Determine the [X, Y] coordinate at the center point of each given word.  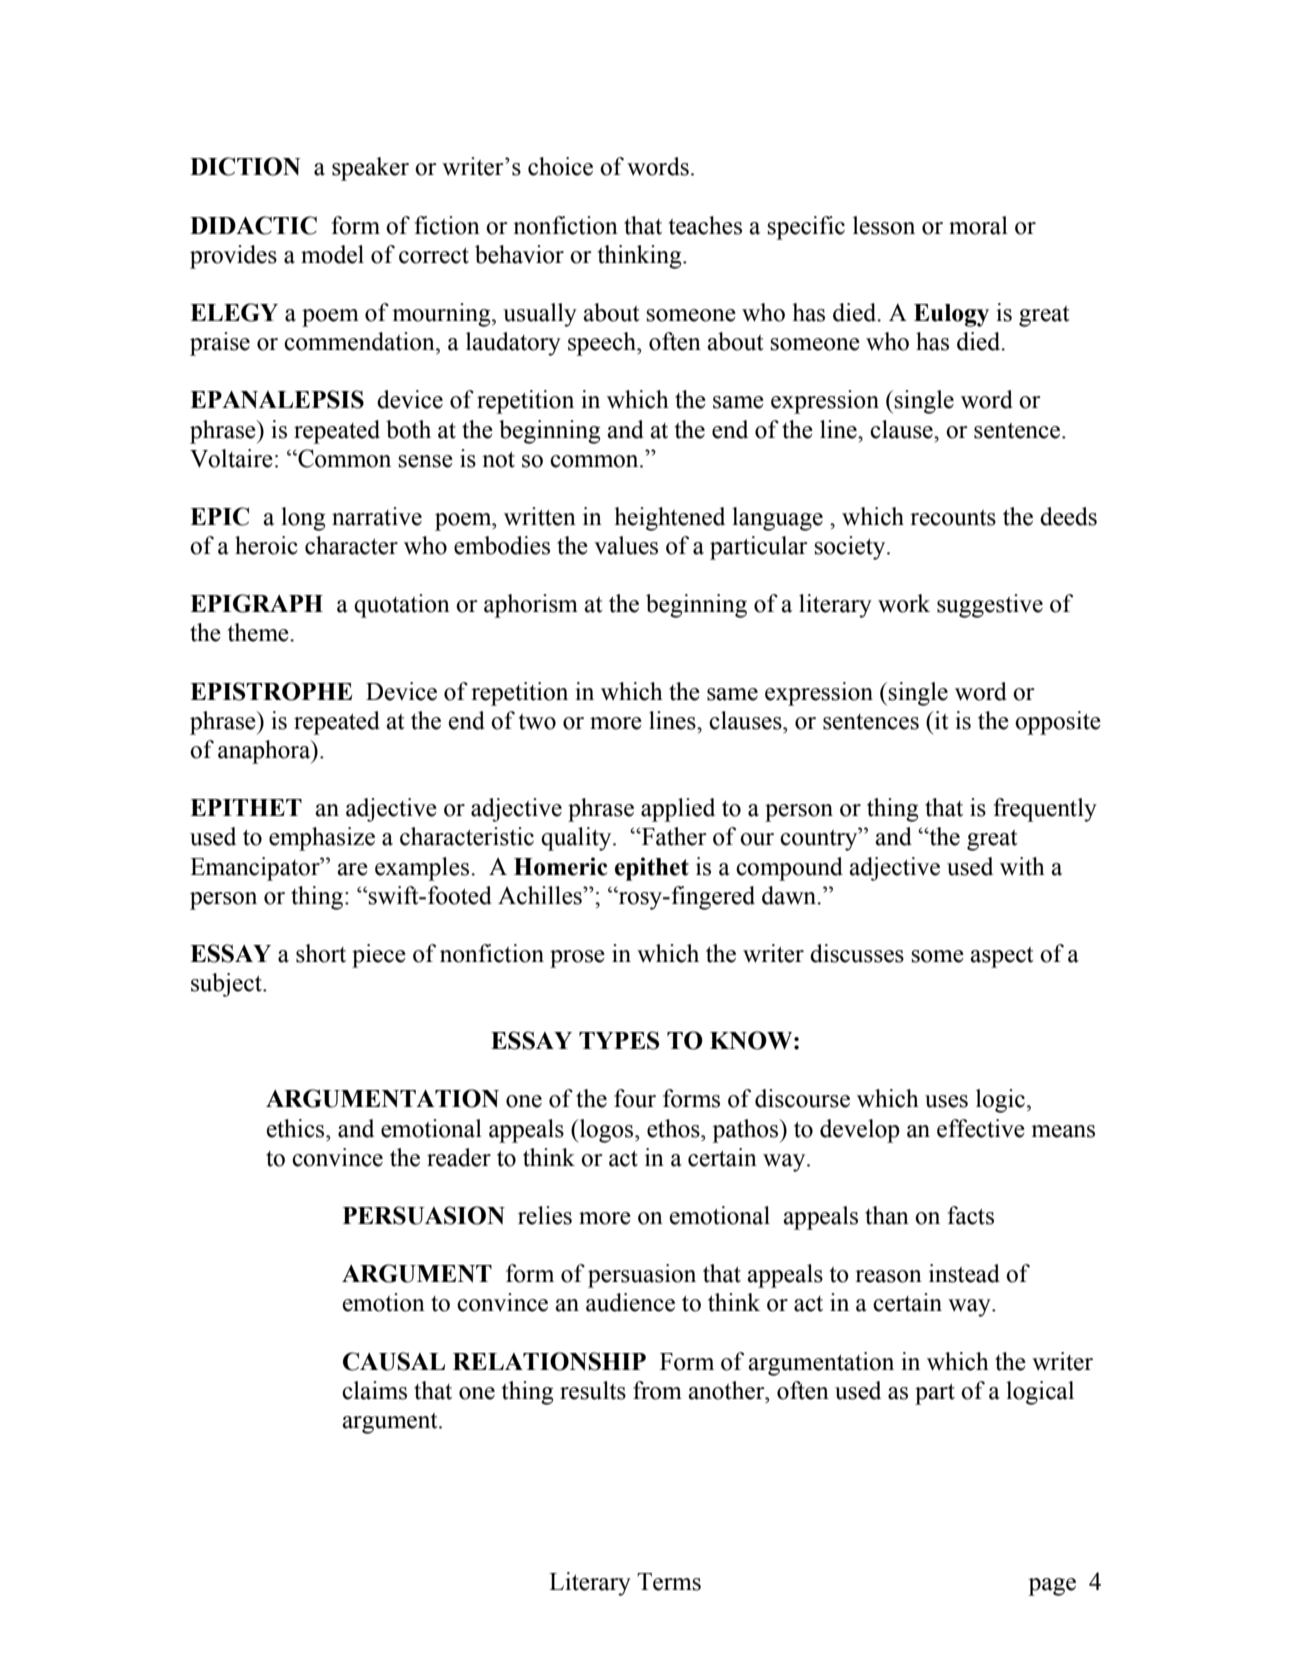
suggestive [990, 606]
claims [374, 1390]
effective [981, 1128]
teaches [705, 225]
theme [259, 632]
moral [978, 225]
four [635, 1098]
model [332, 254]
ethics [297, 1128]
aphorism [531, 606]
